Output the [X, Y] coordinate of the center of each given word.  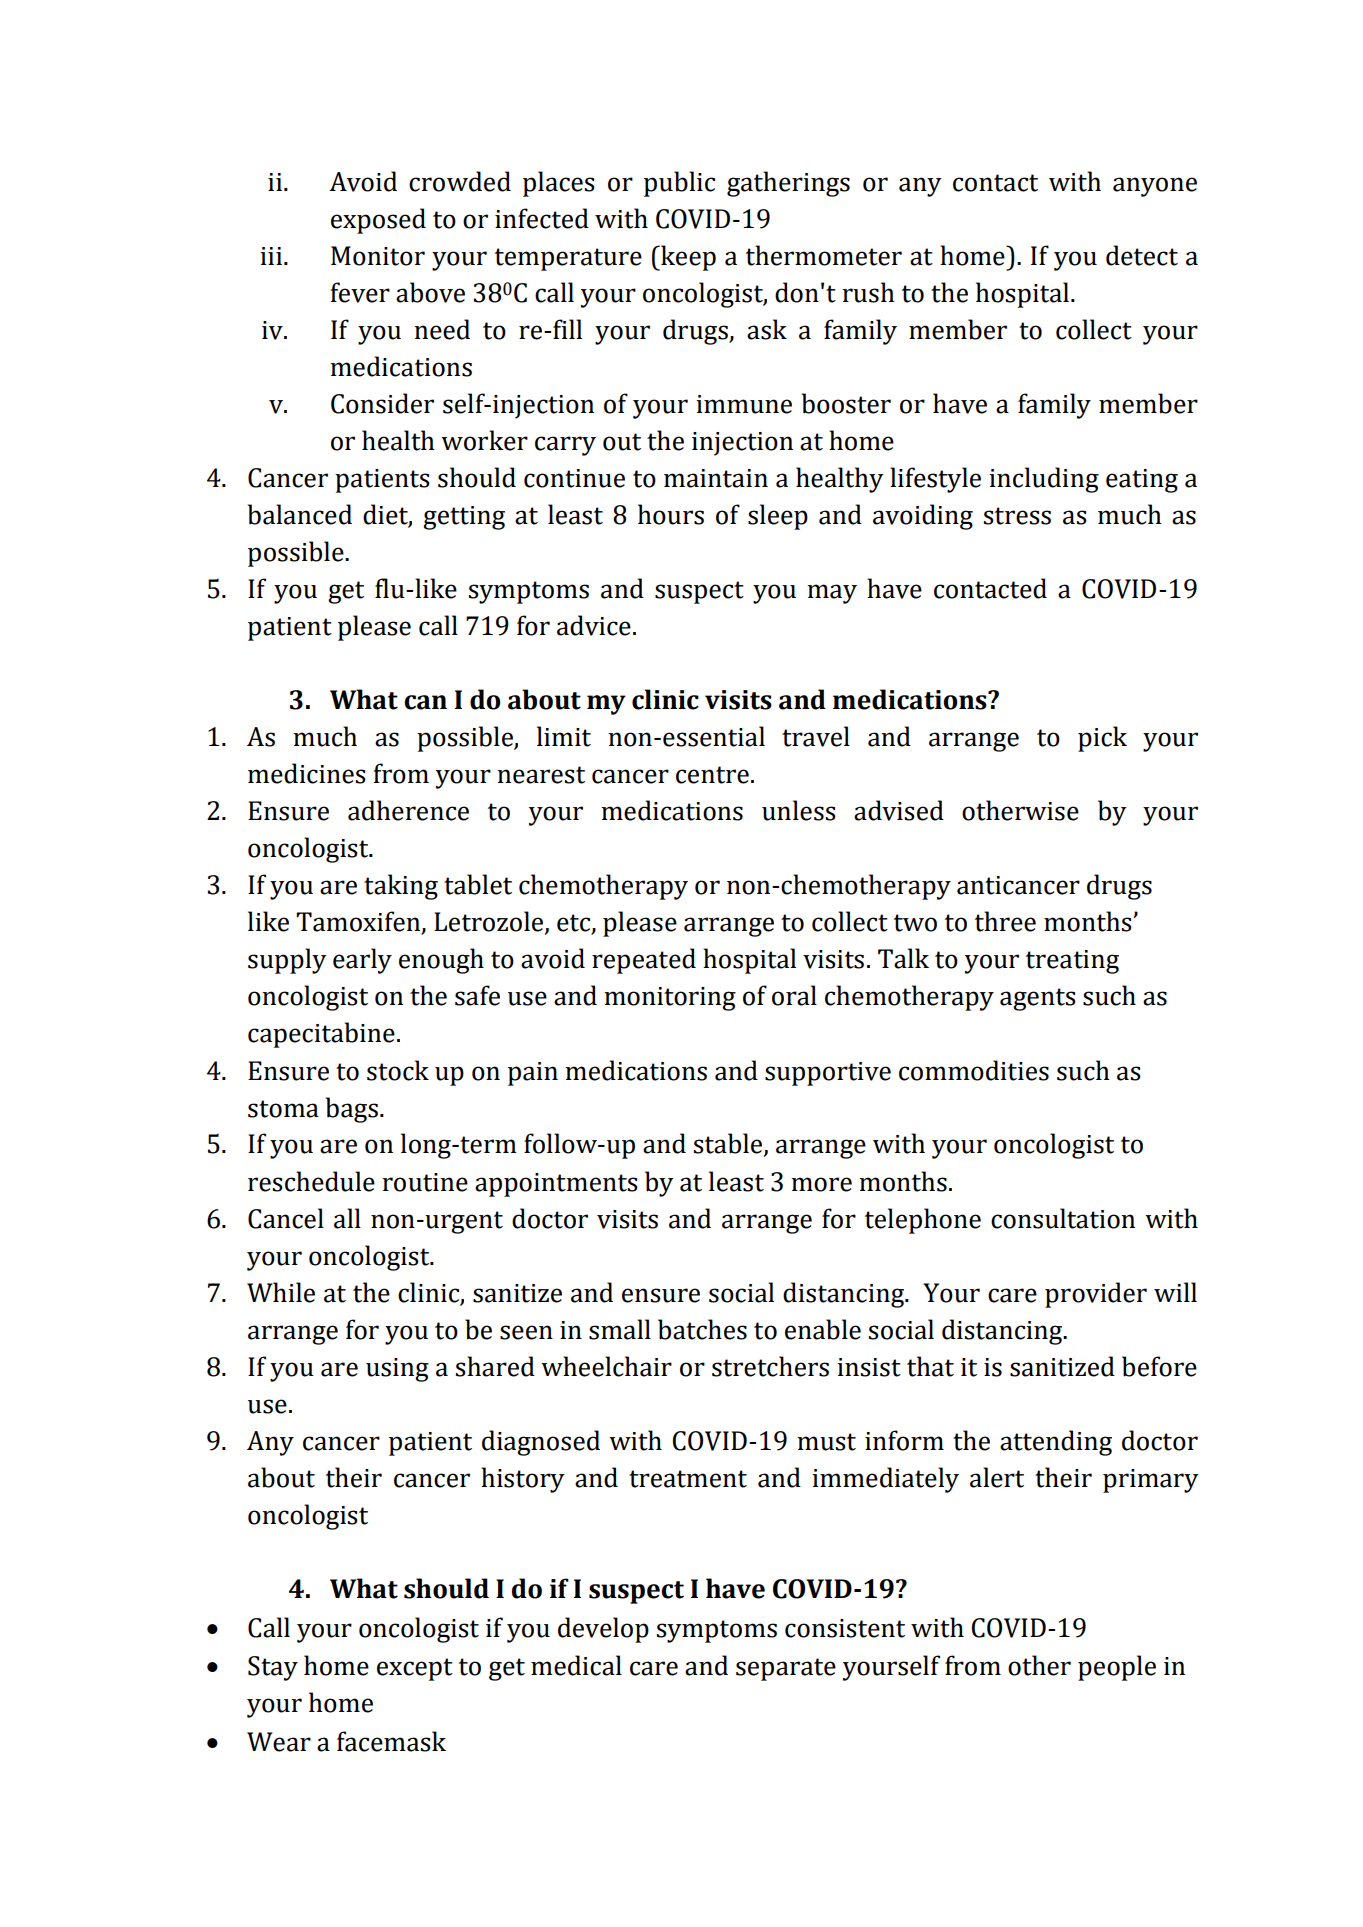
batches [702, 1329]
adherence [408, 810]
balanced [300, 514]
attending [1056, 1443]
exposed [378, 221]
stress [1017, 516]
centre [712, 775]
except [415, 1669]
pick [1102, 739]
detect [1142, 255]
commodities [974, 1070]
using [397, 1370]
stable [729, 1144]
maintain [716, 478]
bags [352, 1110]
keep [687, 258]
